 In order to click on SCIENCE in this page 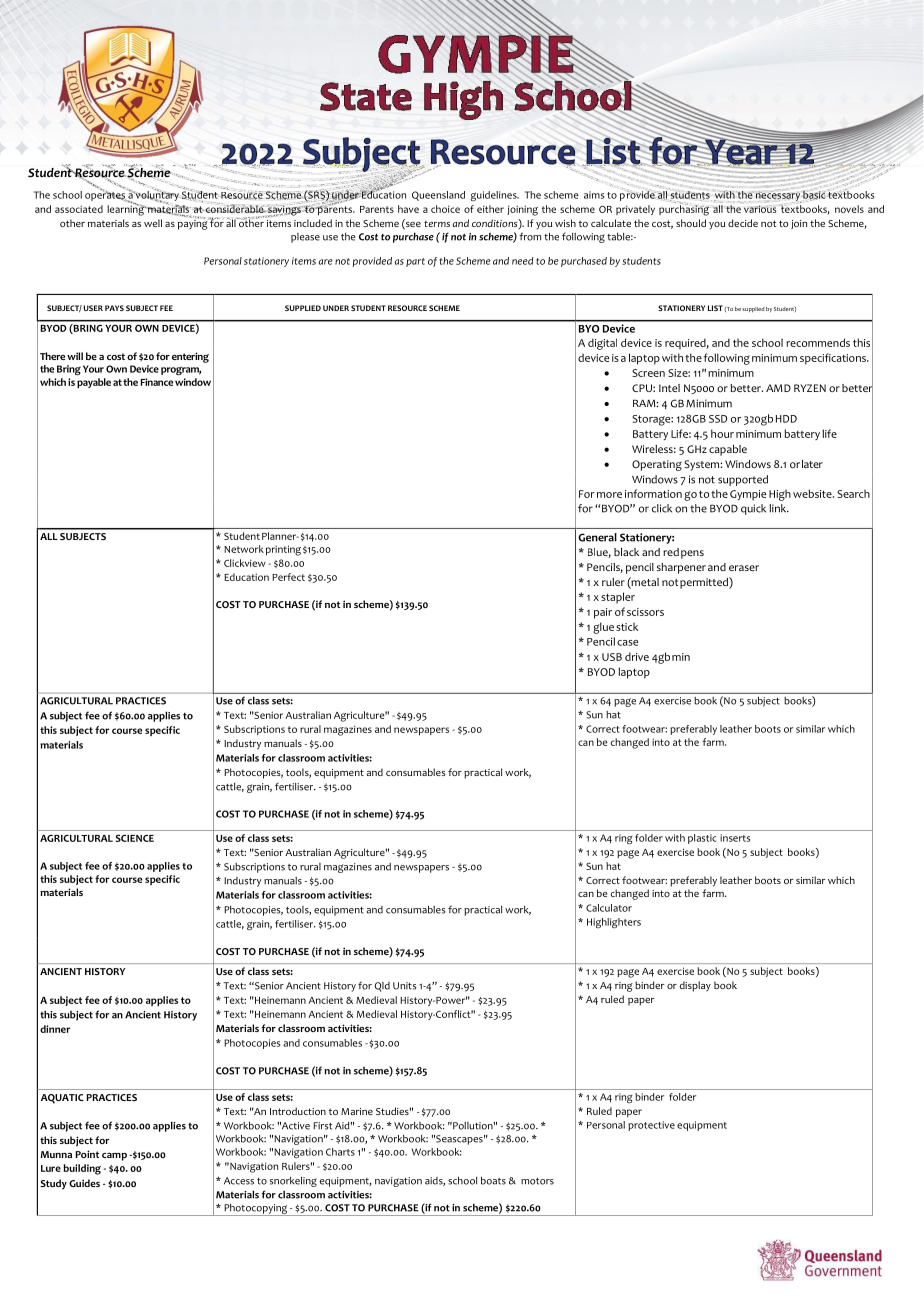, I will do `click(134, 838)`.
